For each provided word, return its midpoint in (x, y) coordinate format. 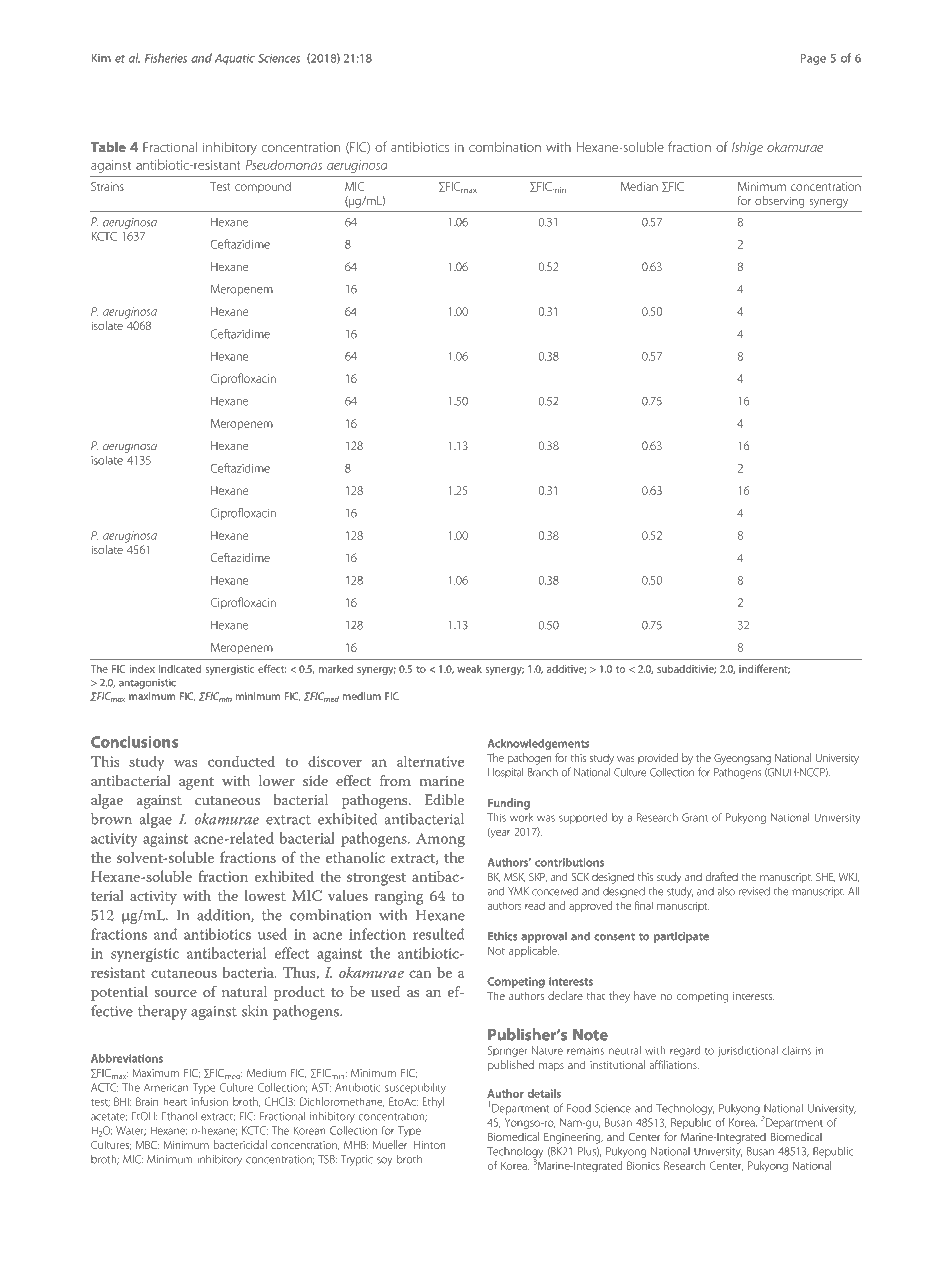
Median (639, 186)
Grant (695, 817)
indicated (180, 669)
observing (779, 202)
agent (196, 783)
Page (813, 59)
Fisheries (166, 58)
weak (469, 669)
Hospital (505, 773)
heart (175, 1101)
